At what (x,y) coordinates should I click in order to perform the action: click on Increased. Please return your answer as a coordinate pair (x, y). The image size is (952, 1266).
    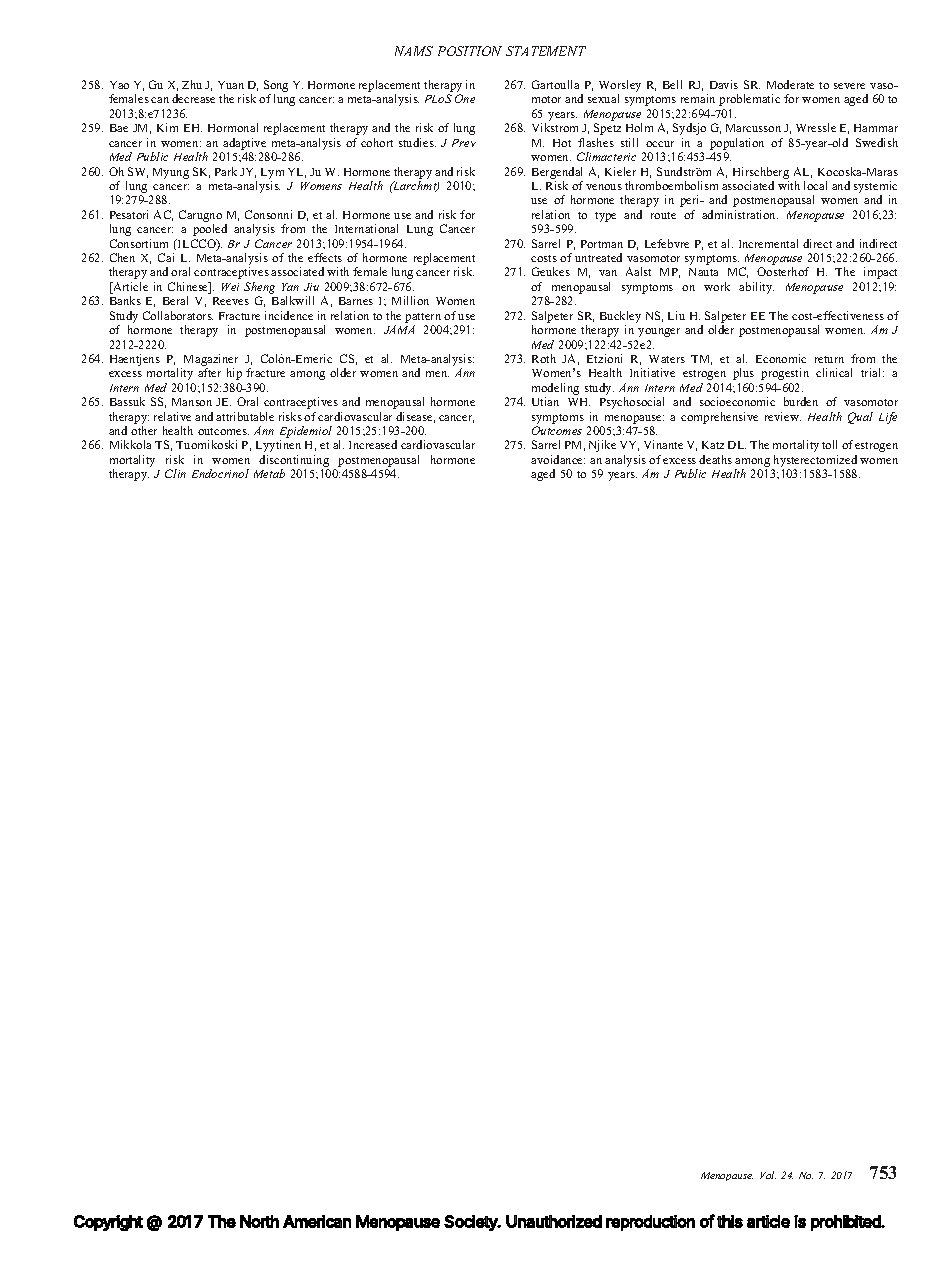
    Looking at the image, I should click on (373, 444).
